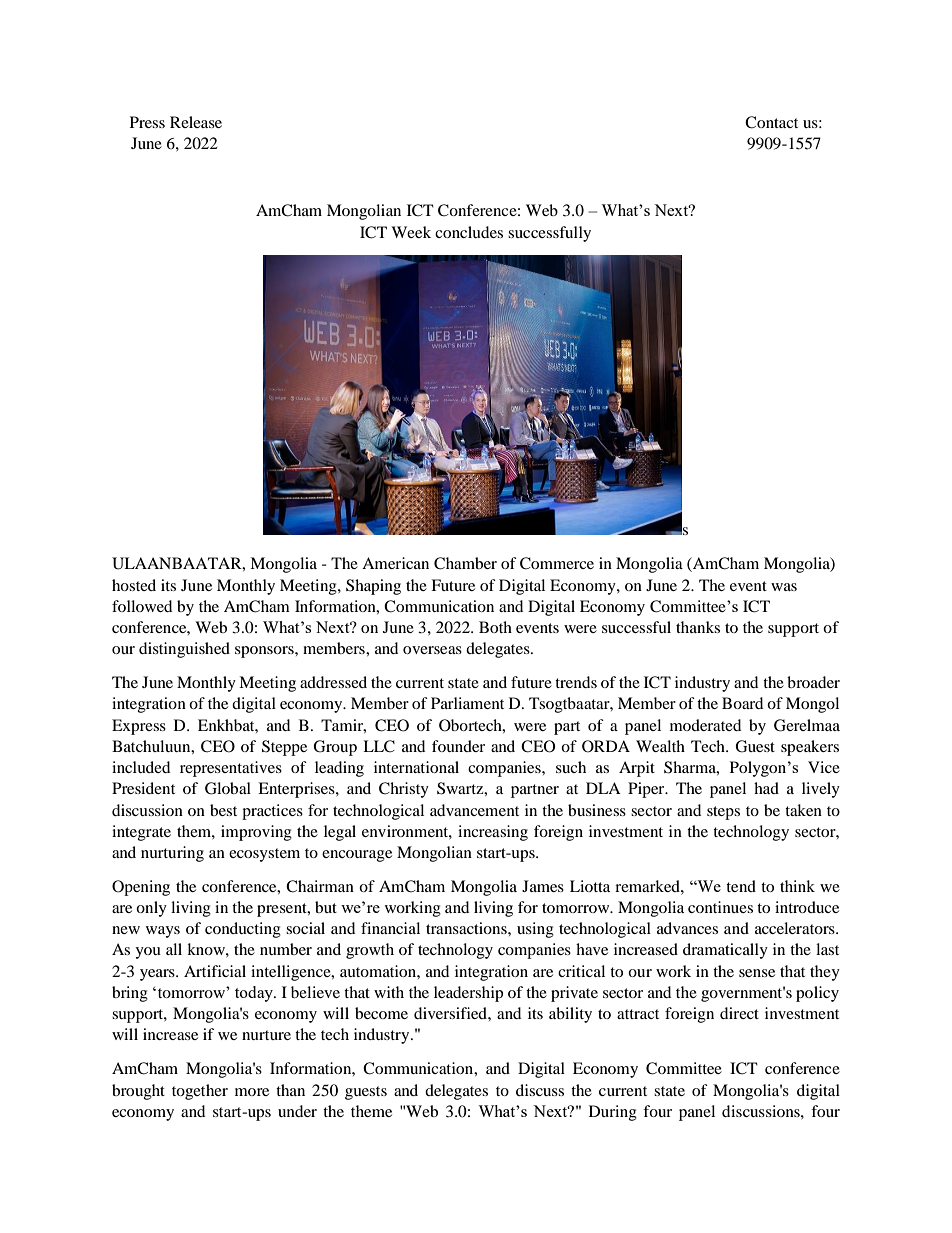 The image size is (952, 1233). Describe the element at coordinates (469, 232) in the document. I see `concludes` at that location.
